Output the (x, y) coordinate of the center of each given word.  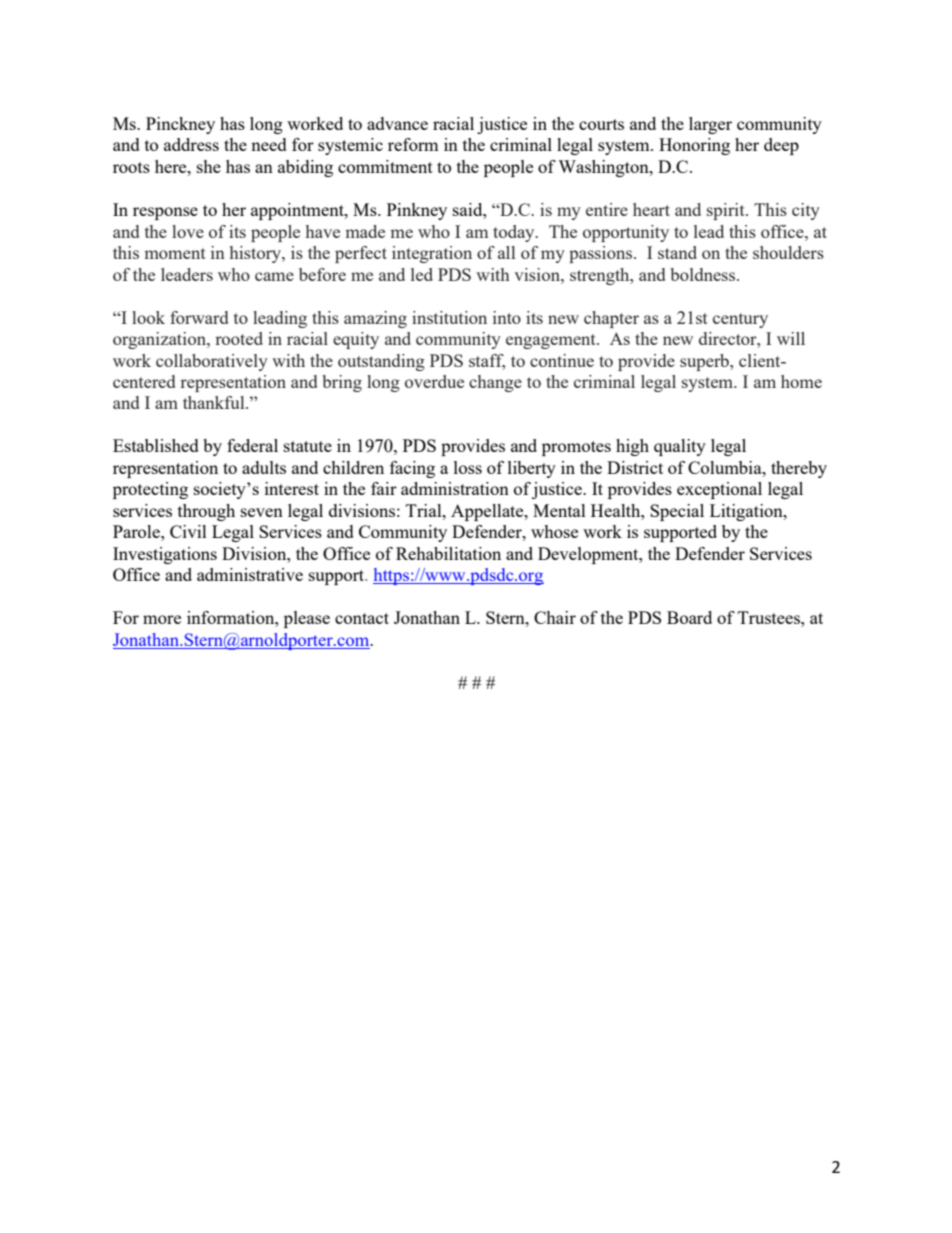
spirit (727, 211)
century (740, 320)
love (188, 231)
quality (680, 447)
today (515, 233)
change (495, 383)
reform (413, 144)
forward (199, 317)
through (206, 512)
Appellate (488, 512)
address (191, 144)
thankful (215, 402)
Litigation (747, 512)
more (162, 619)
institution (449, 317)
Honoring (694, 146)
